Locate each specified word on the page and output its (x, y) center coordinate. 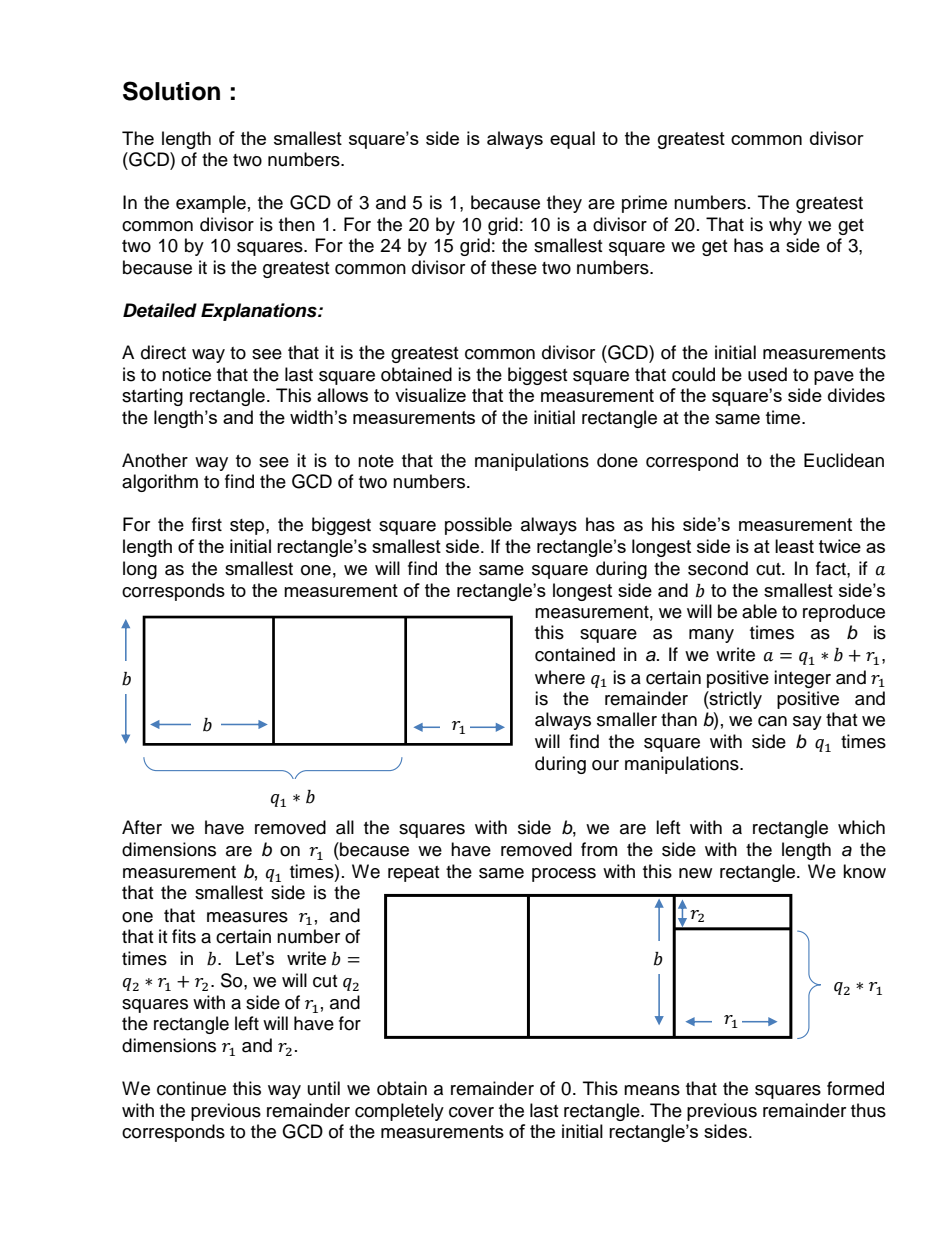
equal (572, 140)
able (759, 611)
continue (191, 1088)
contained (575, 654)
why (785, 226)
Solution (171, 91)
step (248, 527)
